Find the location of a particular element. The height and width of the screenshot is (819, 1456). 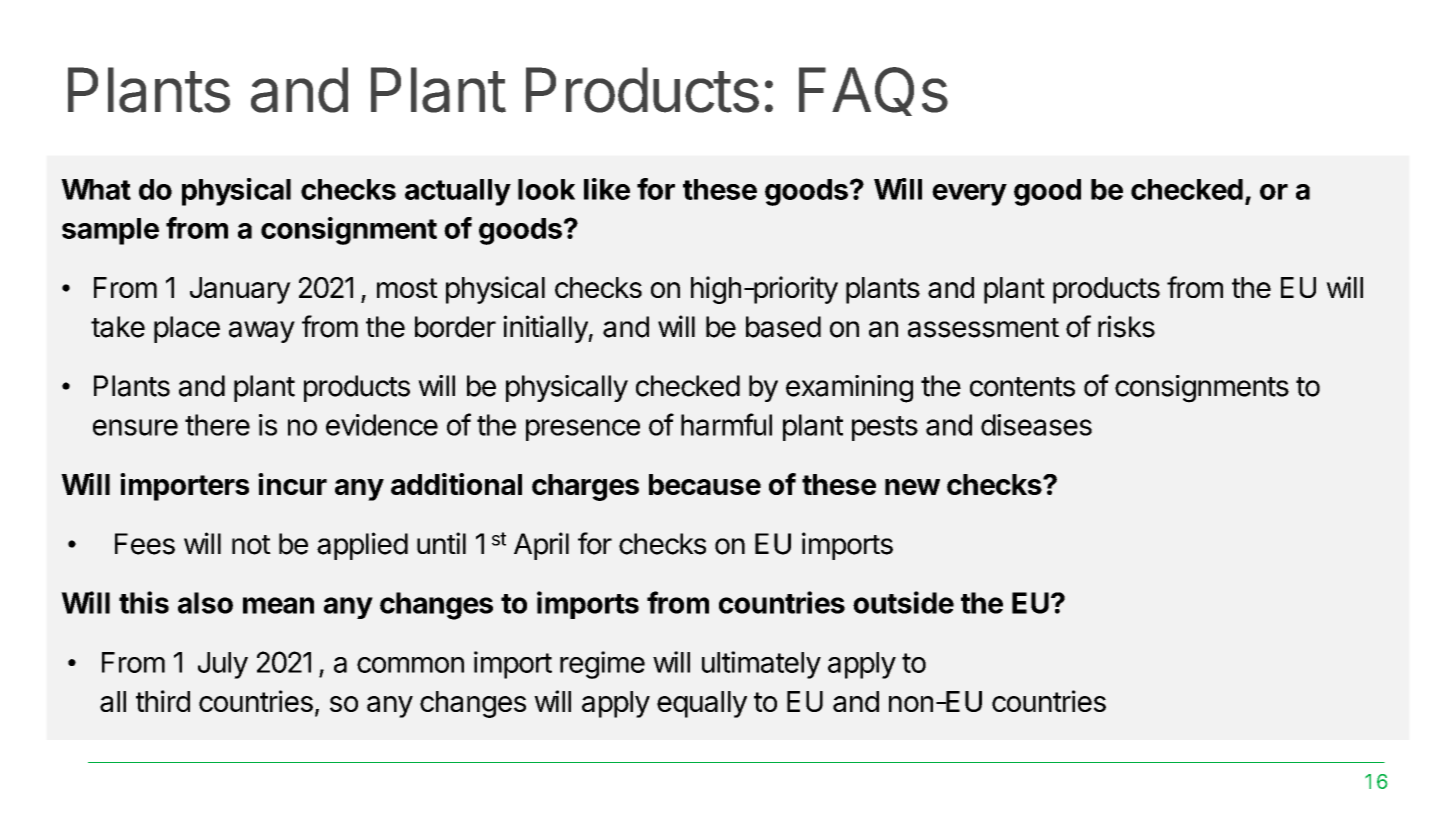

third is located at coordinates (163, 701).
